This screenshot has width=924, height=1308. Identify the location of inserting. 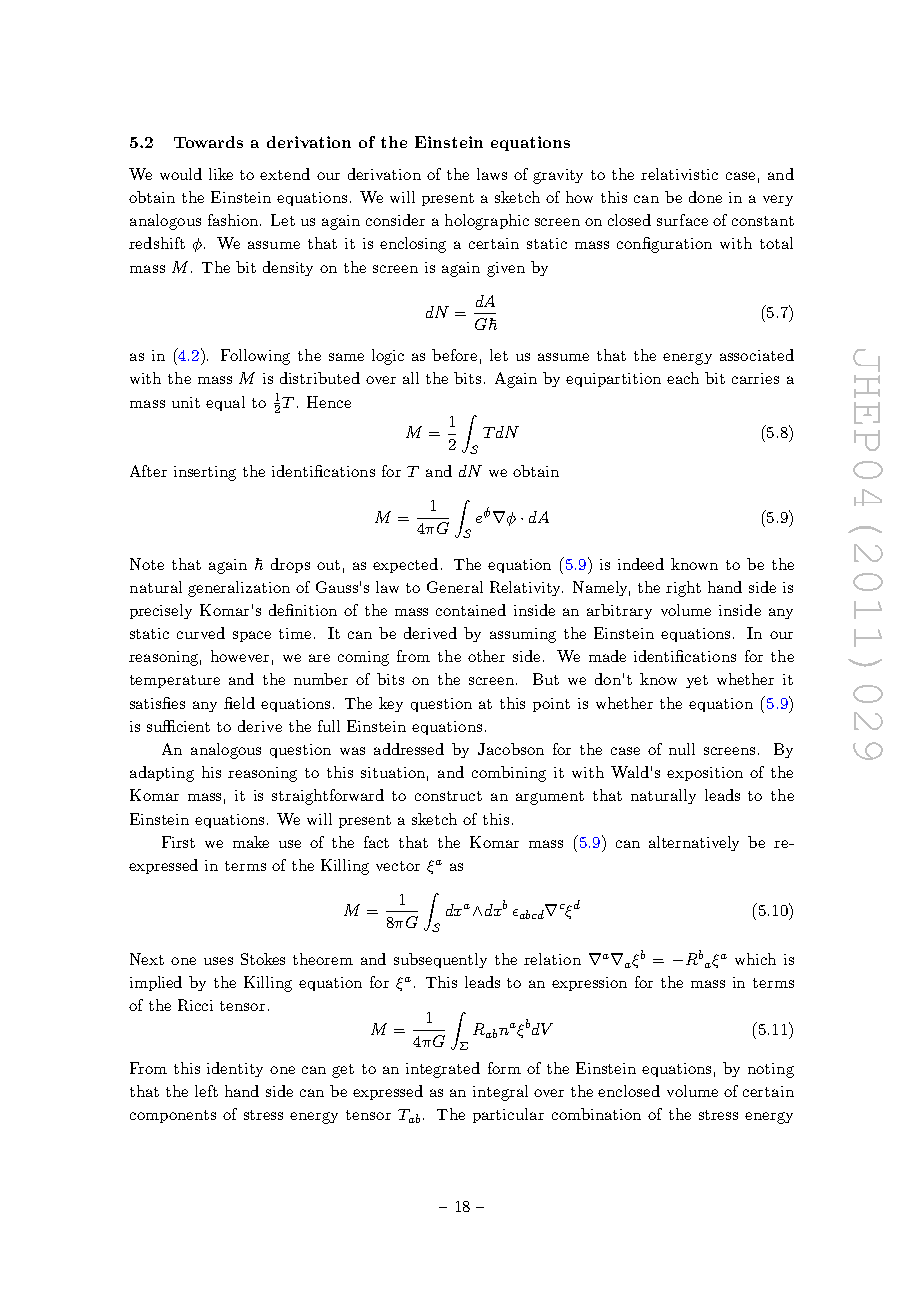
(205, 473).
